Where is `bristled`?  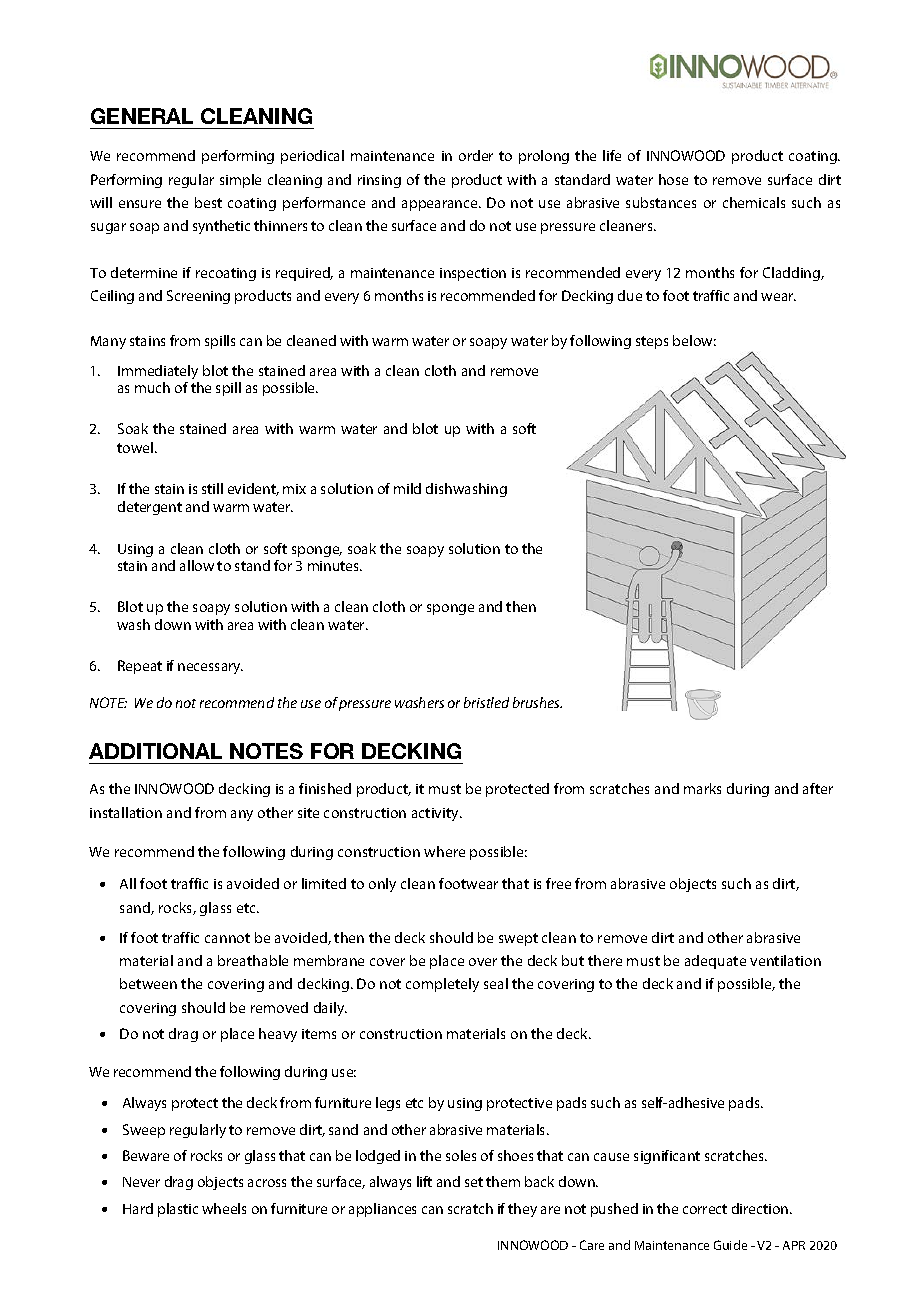 bristled is located at coordinates (486, 702).
